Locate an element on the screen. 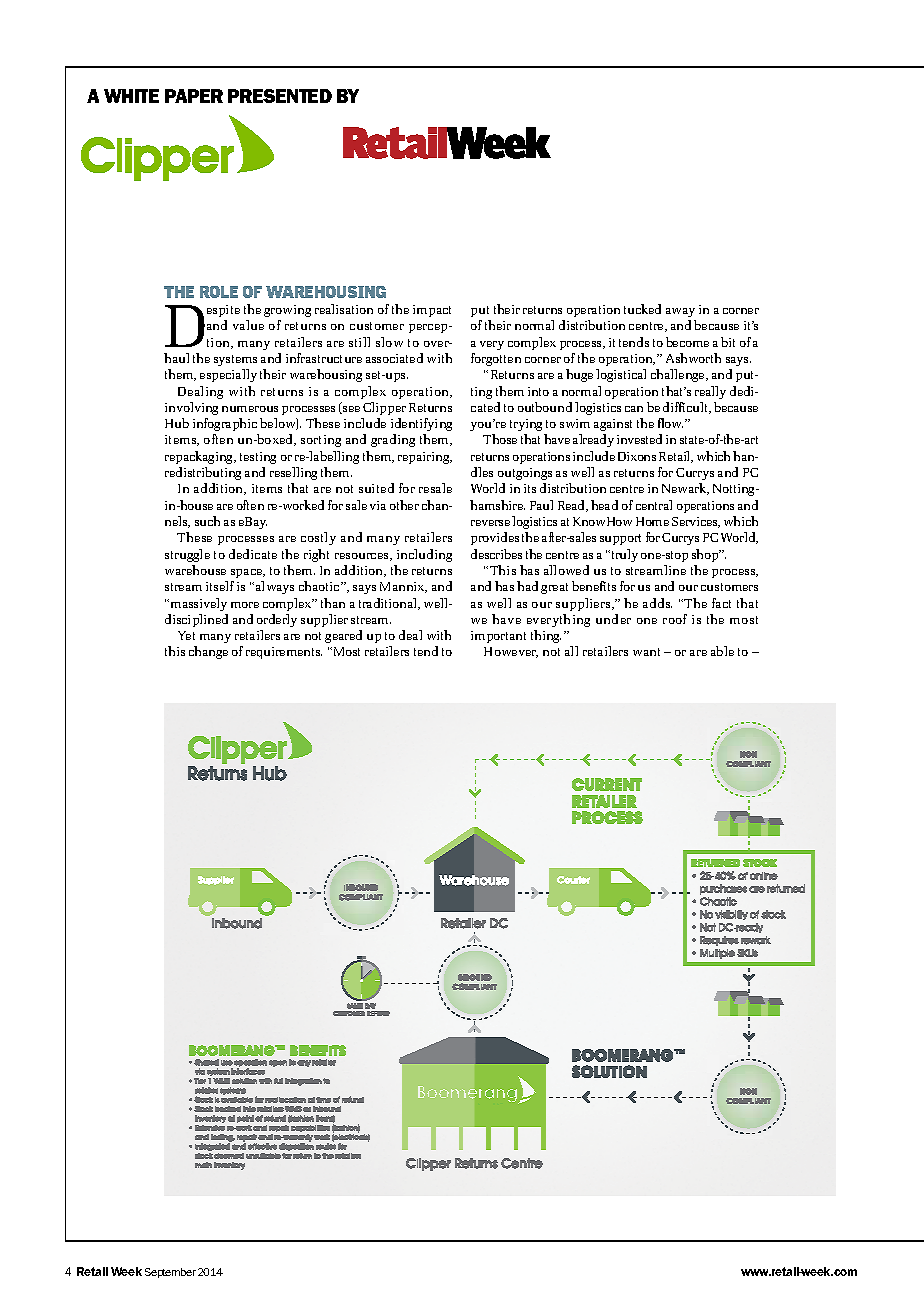  However is located at coordinates (511, 652).
